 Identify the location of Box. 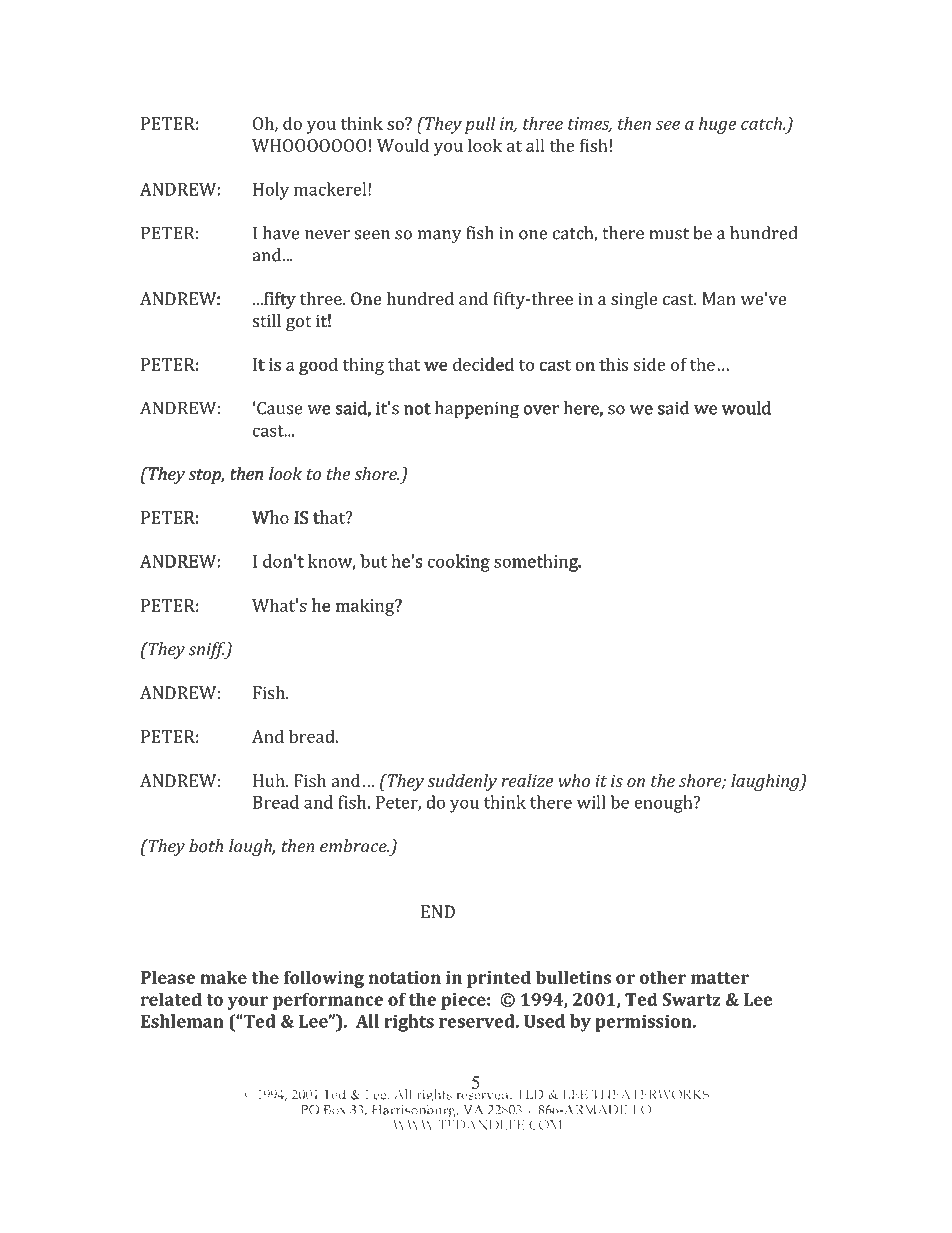
(335, 1108).
